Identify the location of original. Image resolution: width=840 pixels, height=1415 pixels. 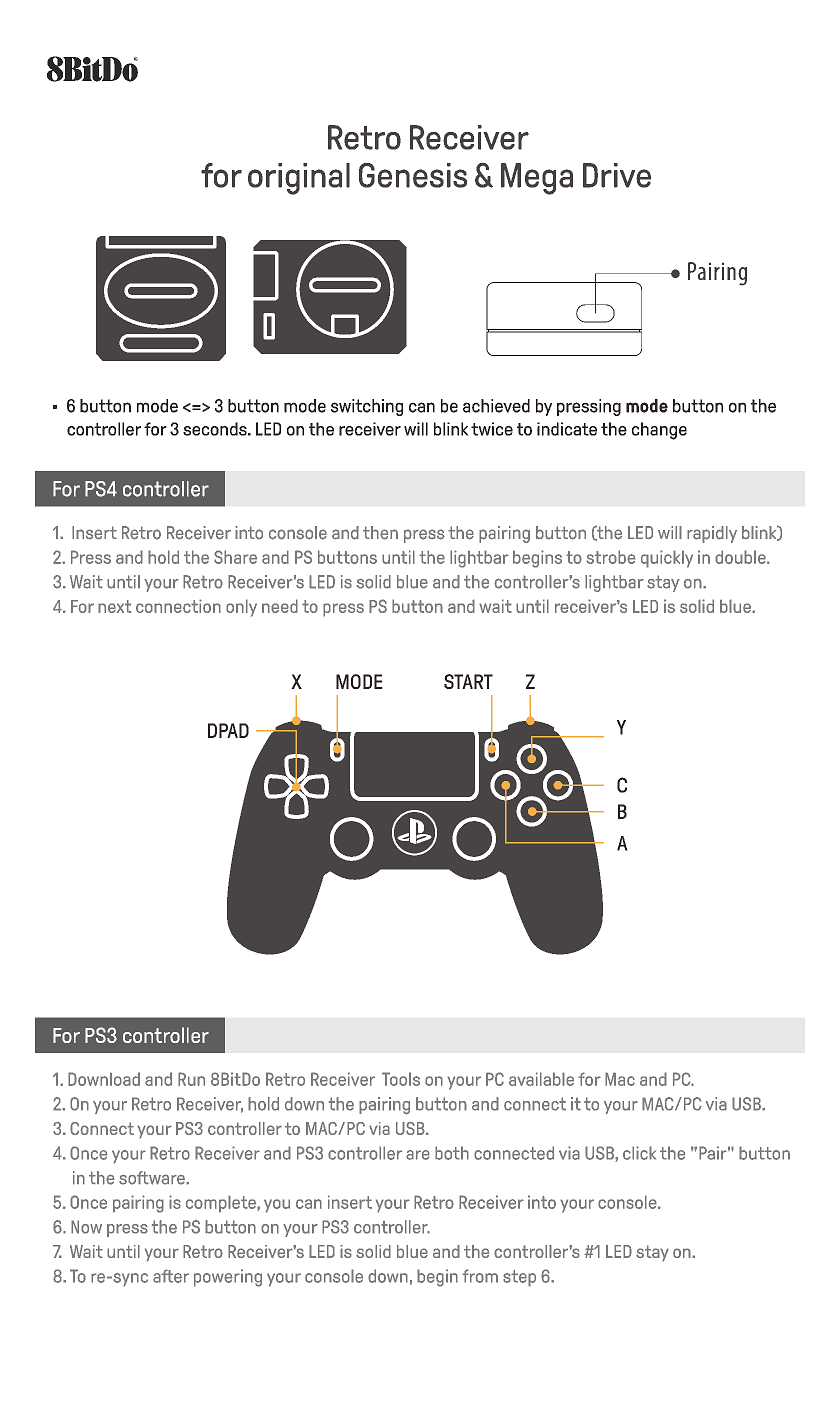
(299, 179).
